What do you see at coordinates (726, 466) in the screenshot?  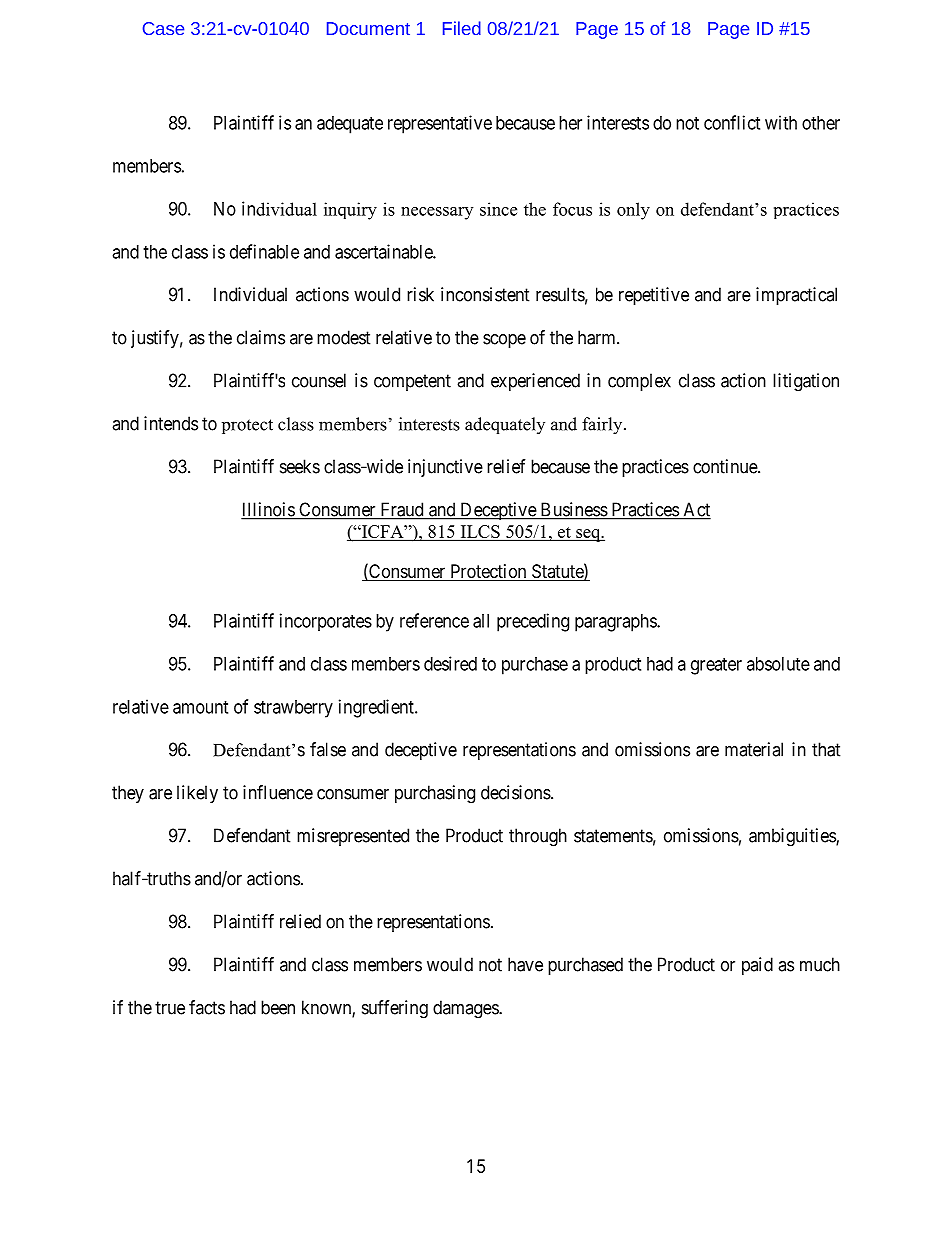 I see `continue` at bounding box center [726, 466].
